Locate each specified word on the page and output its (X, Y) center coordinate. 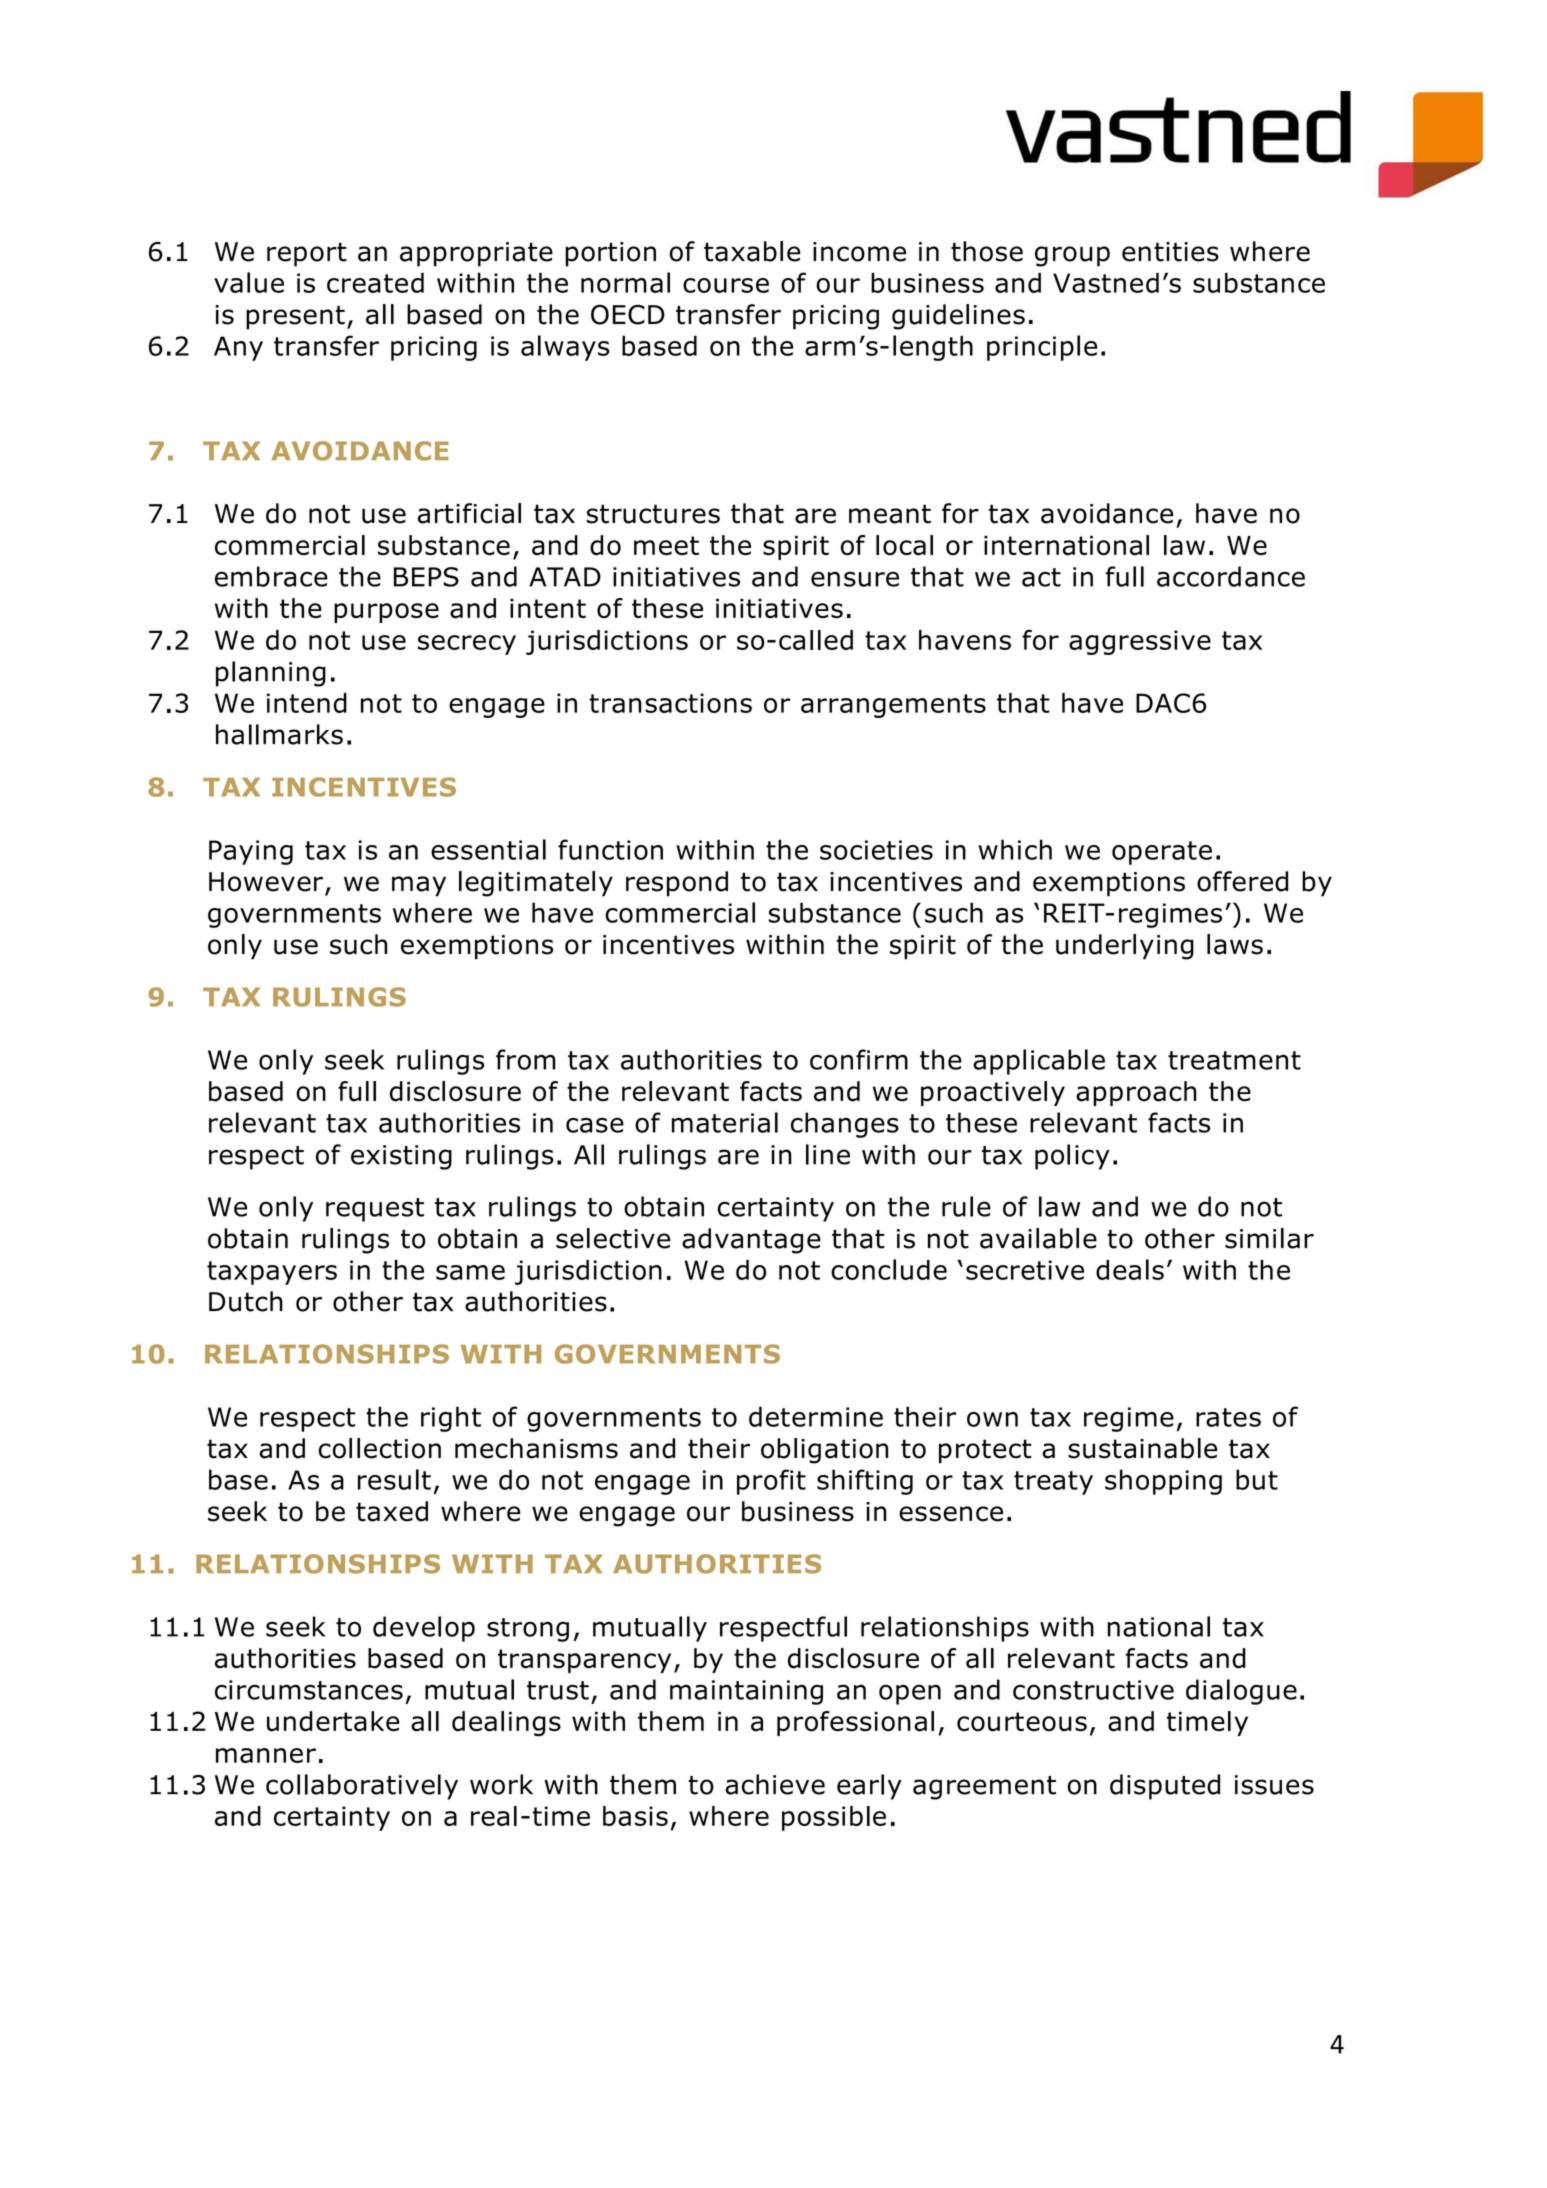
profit (771, 1482)
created (375, 282)
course (726, 285)
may (419, 886)
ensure (855, 579)
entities (1170, 252)
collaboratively (362, 1787)
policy (1072, 1157)
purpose (386, 613)
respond (677, 884)
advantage (751, 1241)
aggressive (1140, 642)
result (394, 1479)
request (375, 1210)
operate (1162, 853)
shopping (1163, 1482)
